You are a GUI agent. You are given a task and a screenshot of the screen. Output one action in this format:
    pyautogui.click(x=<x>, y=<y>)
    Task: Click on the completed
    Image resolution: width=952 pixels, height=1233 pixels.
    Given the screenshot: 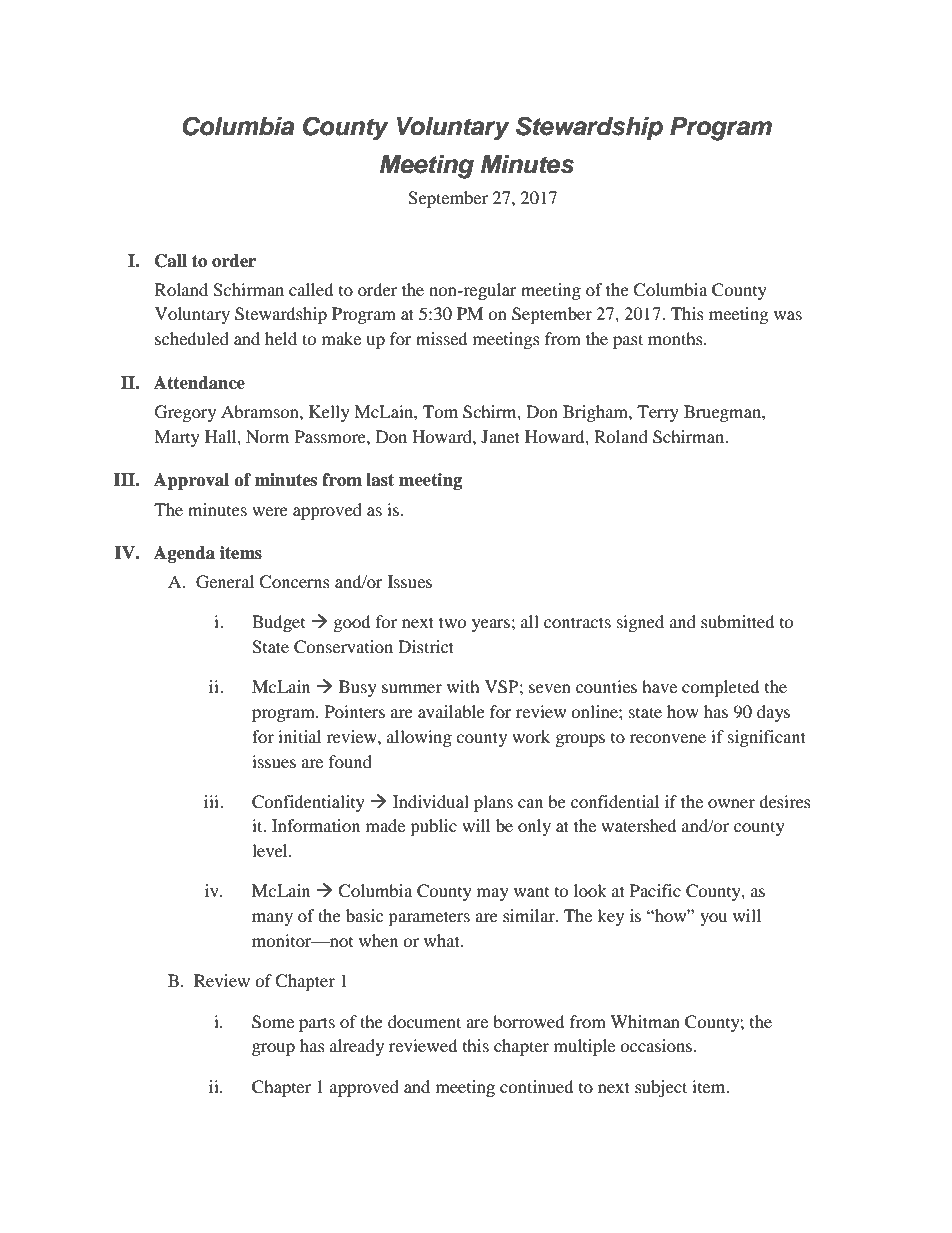 What is the action you would take?
    pyautogui.click(x=721, y=688)
